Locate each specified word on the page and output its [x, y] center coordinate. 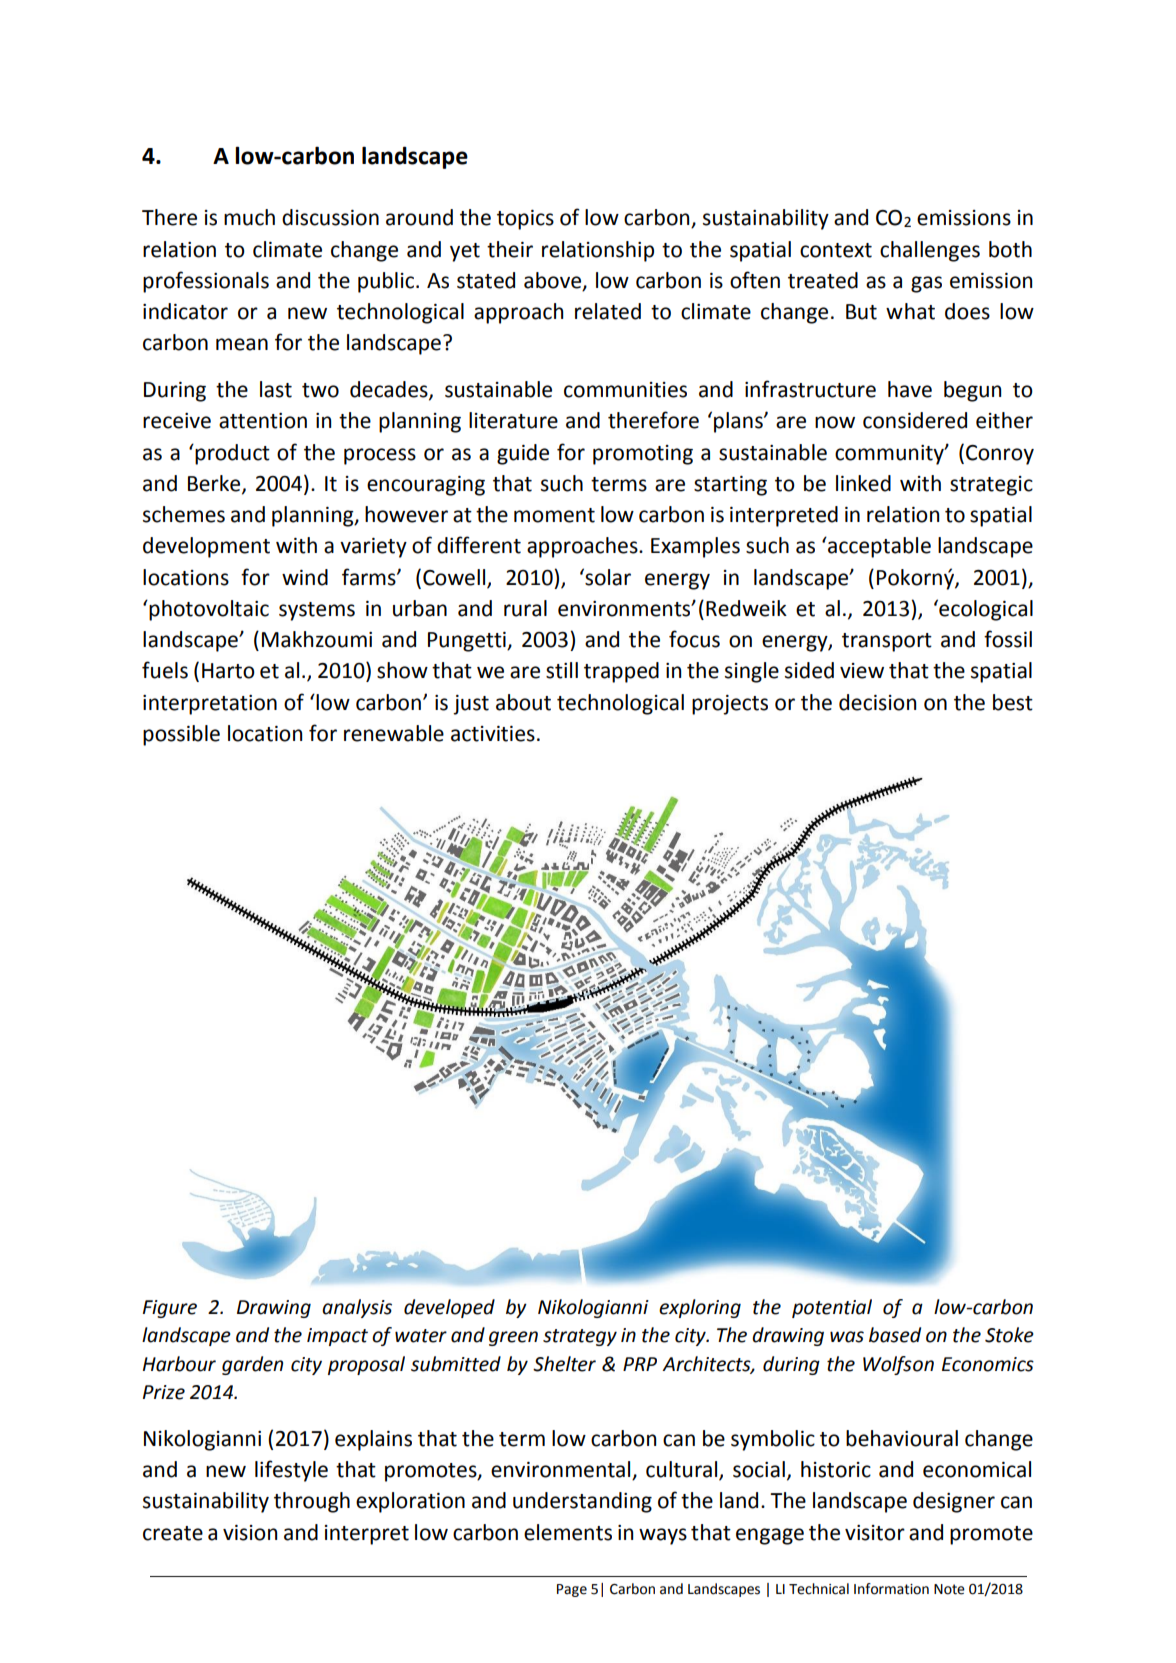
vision [250, 1533]
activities [493, 734]
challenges [930, 251]
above [554, 281]
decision [877, 702]
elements [568, 1532]
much [249, 217]
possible [181, 735]
